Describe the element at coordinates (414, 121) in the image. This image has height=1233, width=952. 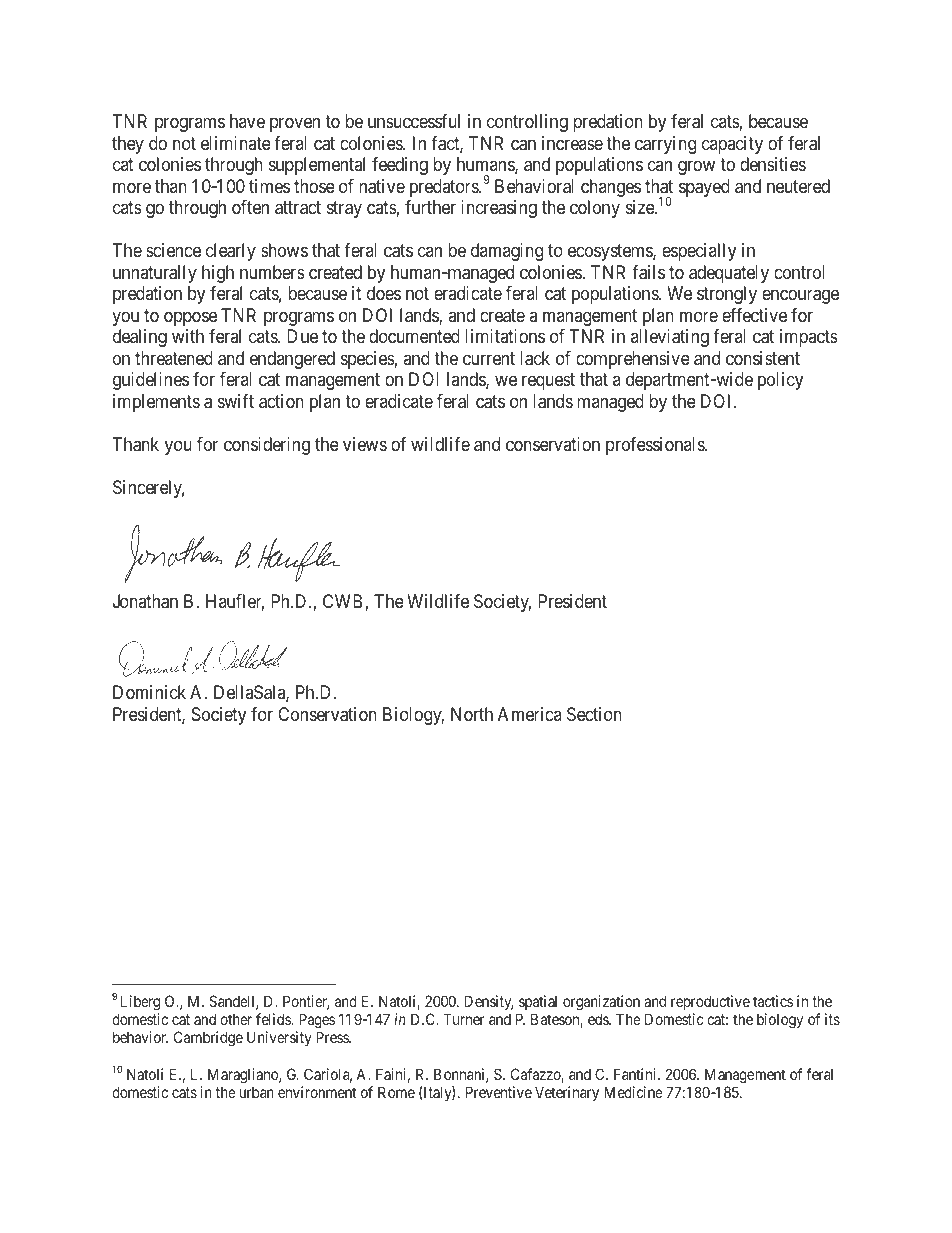
I see `unsuccessful` at that location.
